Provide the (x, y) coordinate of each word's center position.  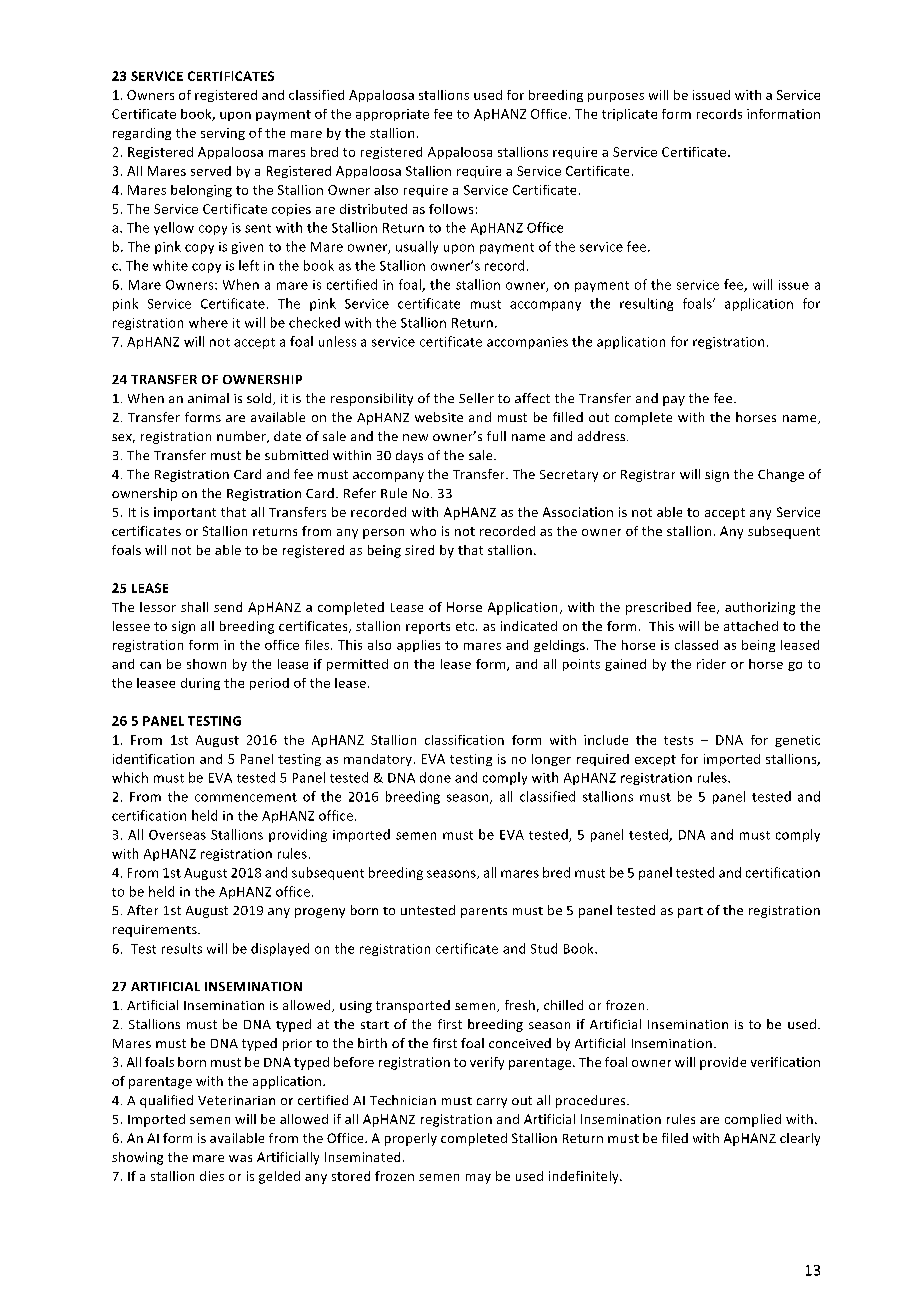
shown (206, 664)
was (240, 1158)
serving (223, 134)
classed (696, 645)
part (690, 912)
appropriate (392, 115)
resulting (646, 304)
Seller (476, 398)
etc (466, 626)
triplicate (629, 115)
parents (484, 912)
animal (208, 398)
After (142, 910)
